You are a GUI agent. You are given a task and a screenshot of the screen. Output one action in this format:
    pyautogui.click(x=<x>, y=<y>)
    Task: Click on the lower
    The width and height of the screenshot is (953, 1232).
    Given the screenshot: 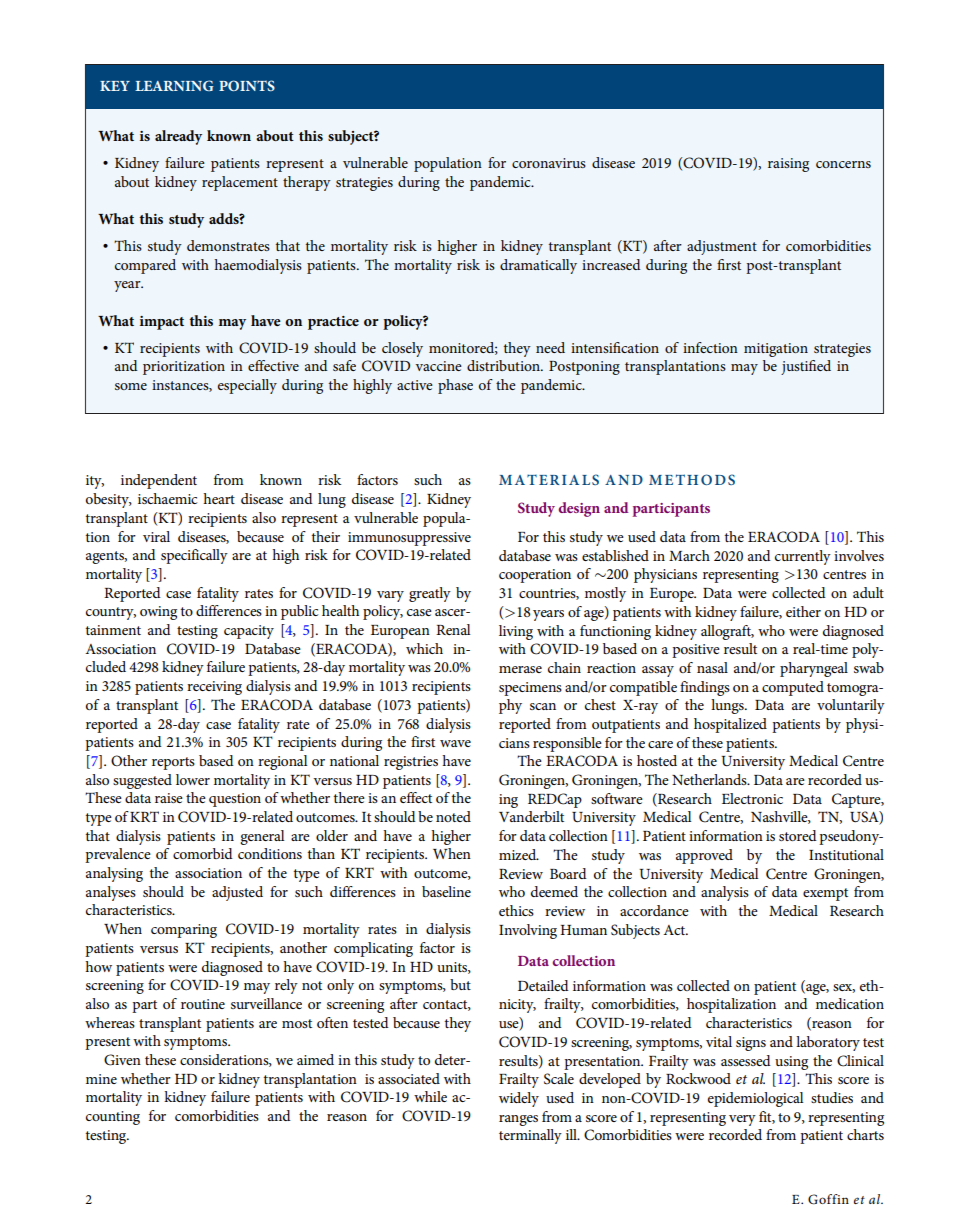 What is the action you would take?
    pyautogui.click(x=193, y=779)
